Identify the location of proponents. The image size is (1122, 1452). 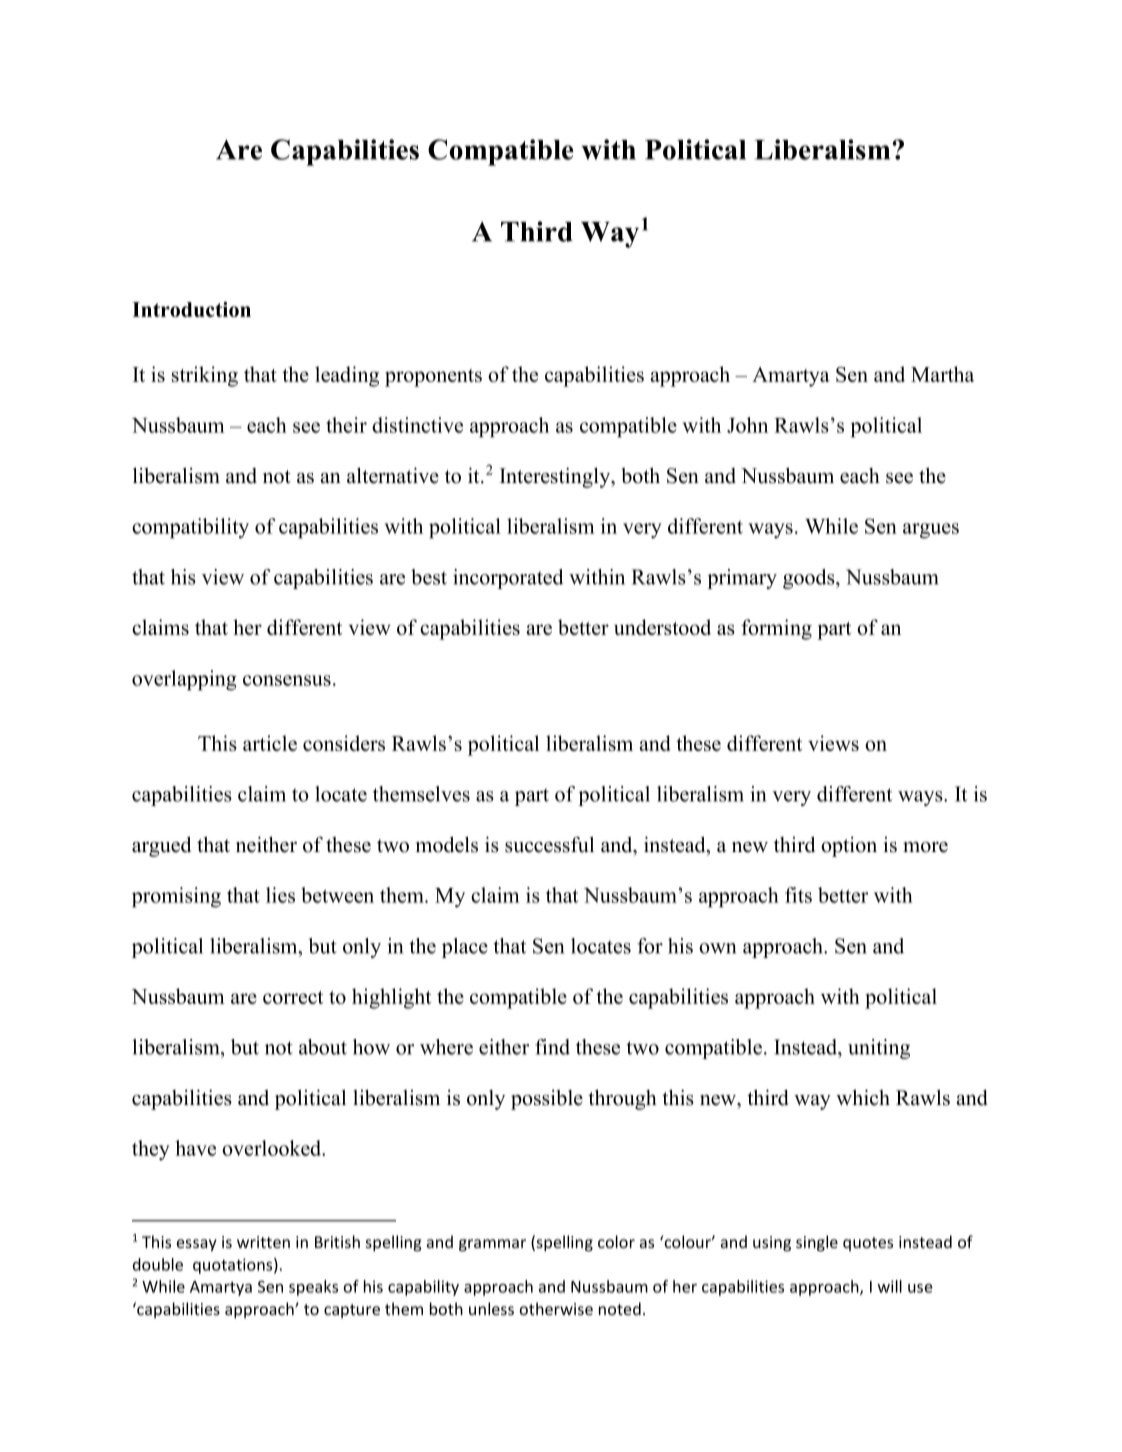
(433, 378).
